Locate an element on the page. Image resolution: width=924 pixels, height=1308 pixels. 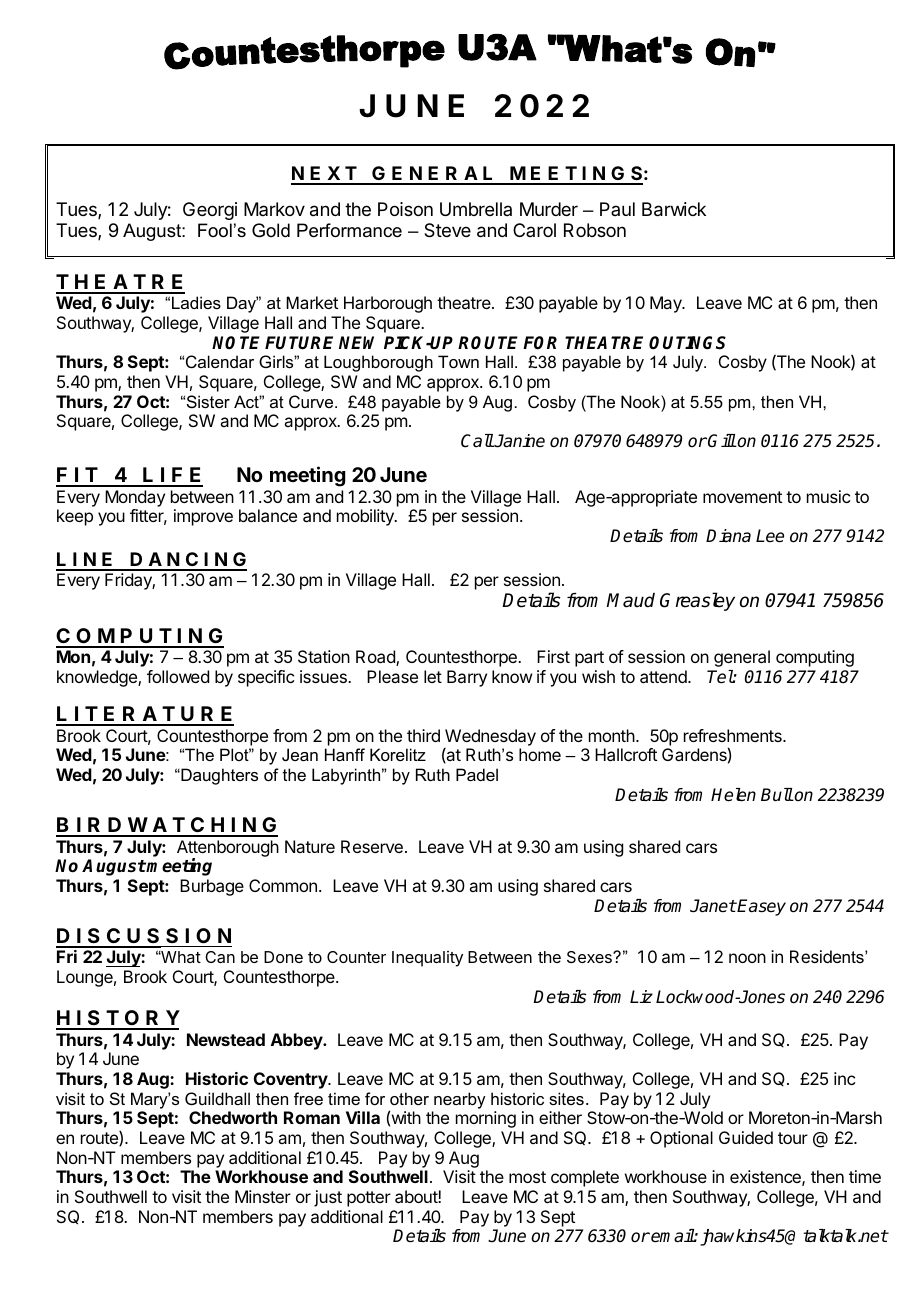
Chedworth is located at coordinates (233, 1117).
